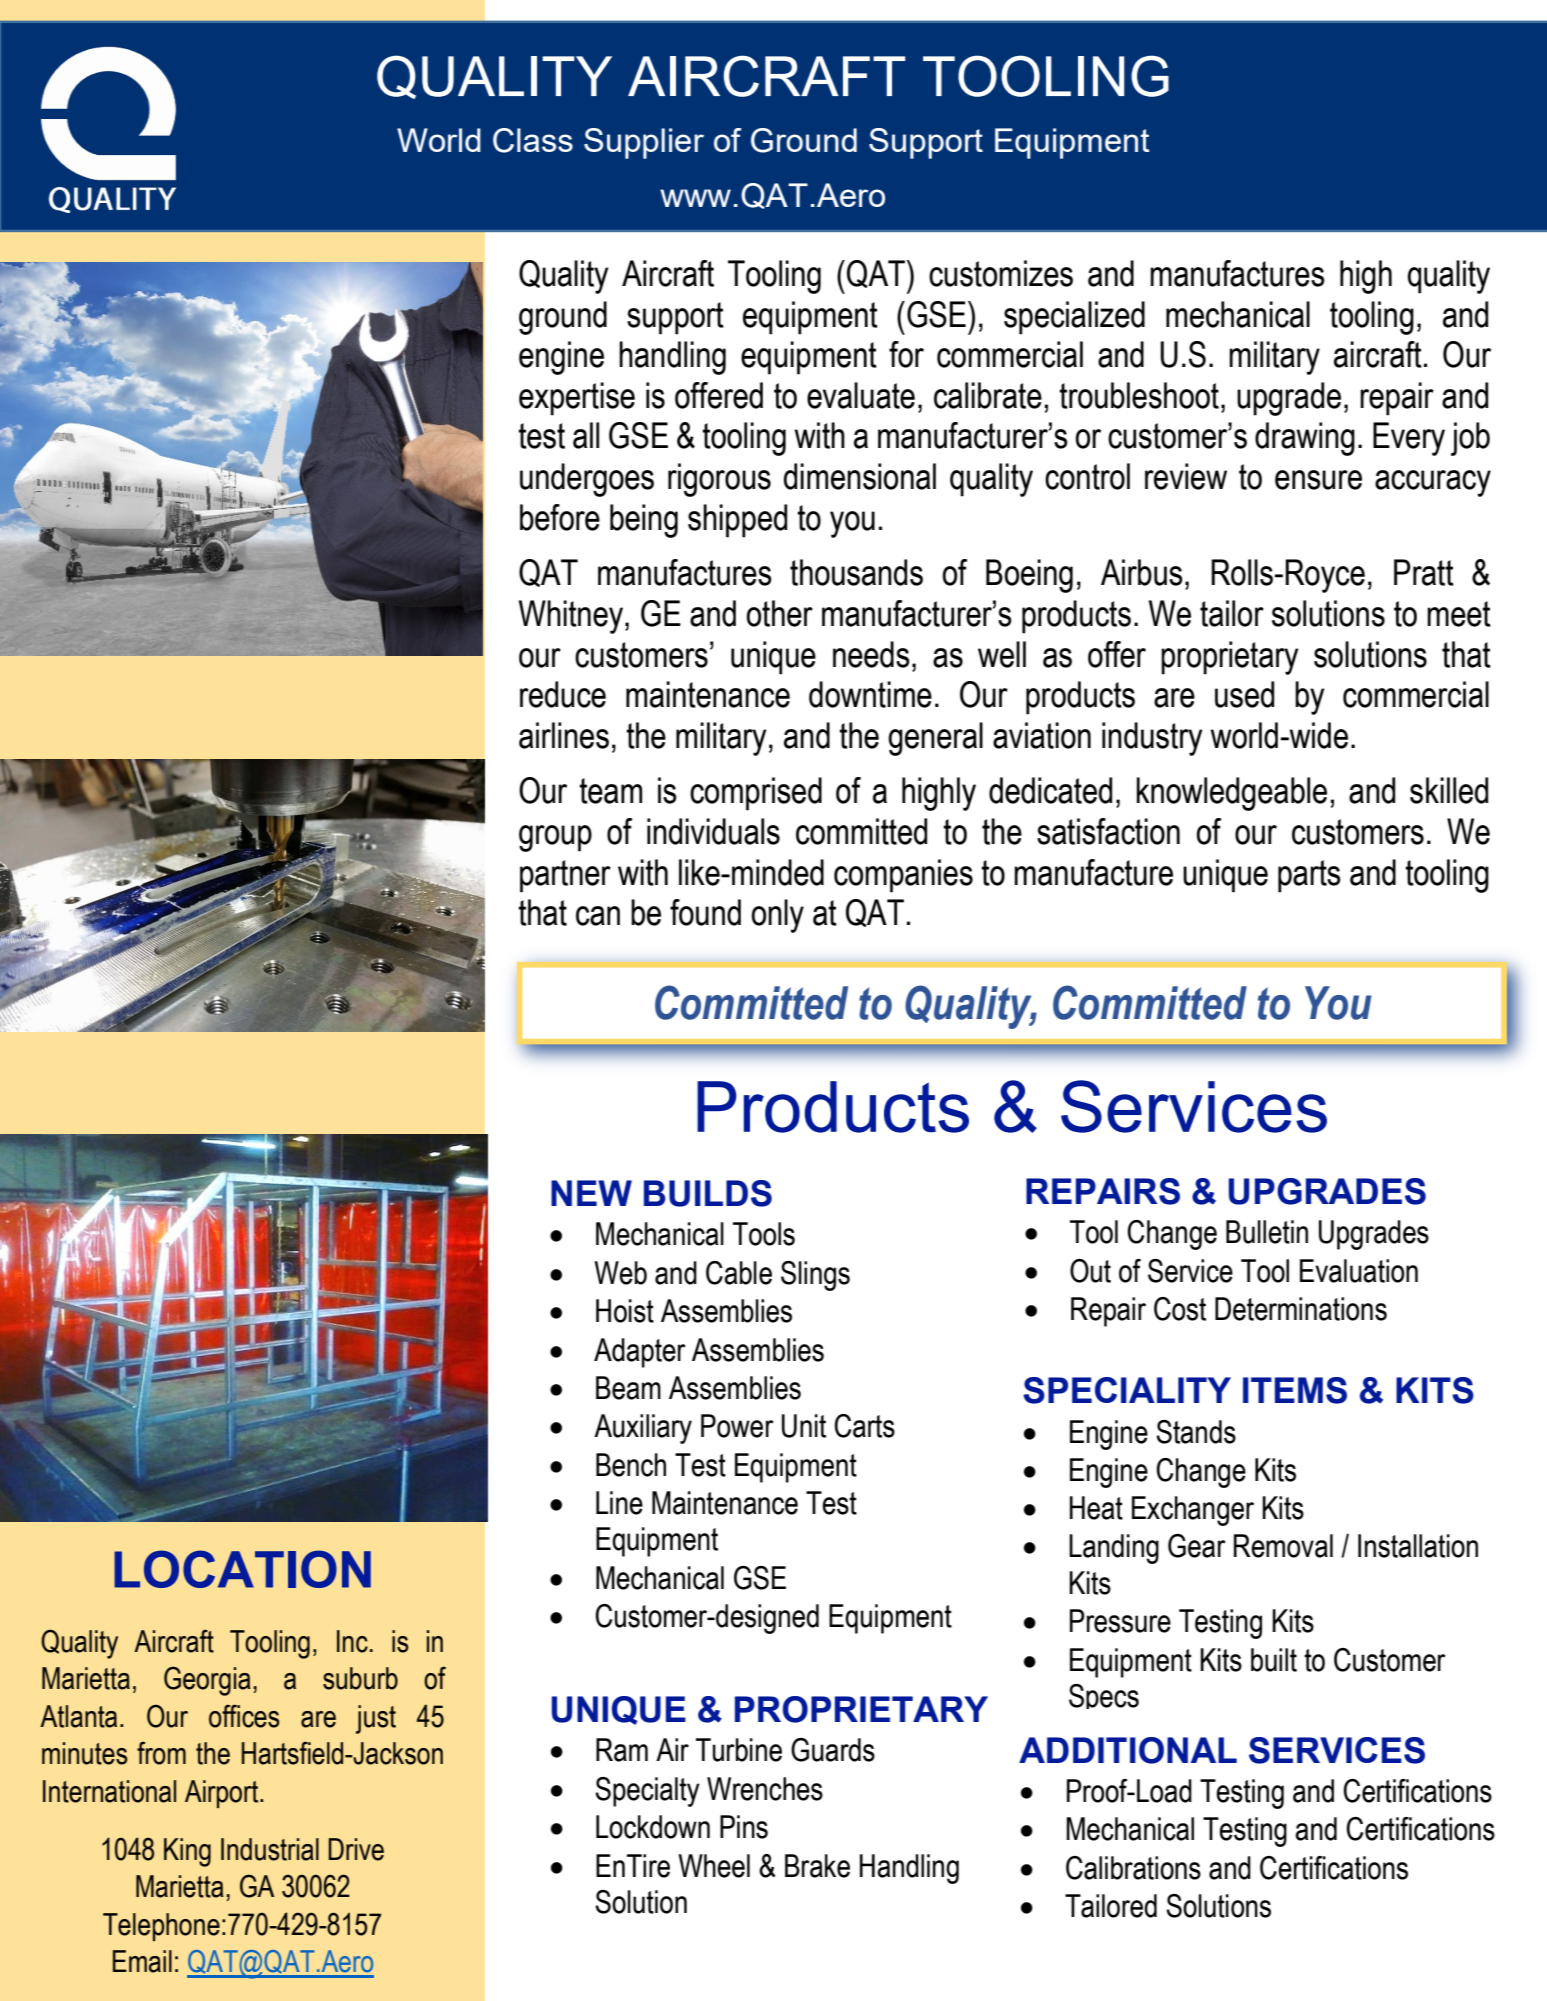 The width and height of the screenshot is (1547, 2001). Describe the element at coordinates (270, 1849) in the screenshot. I see `Industrial` at that location.
